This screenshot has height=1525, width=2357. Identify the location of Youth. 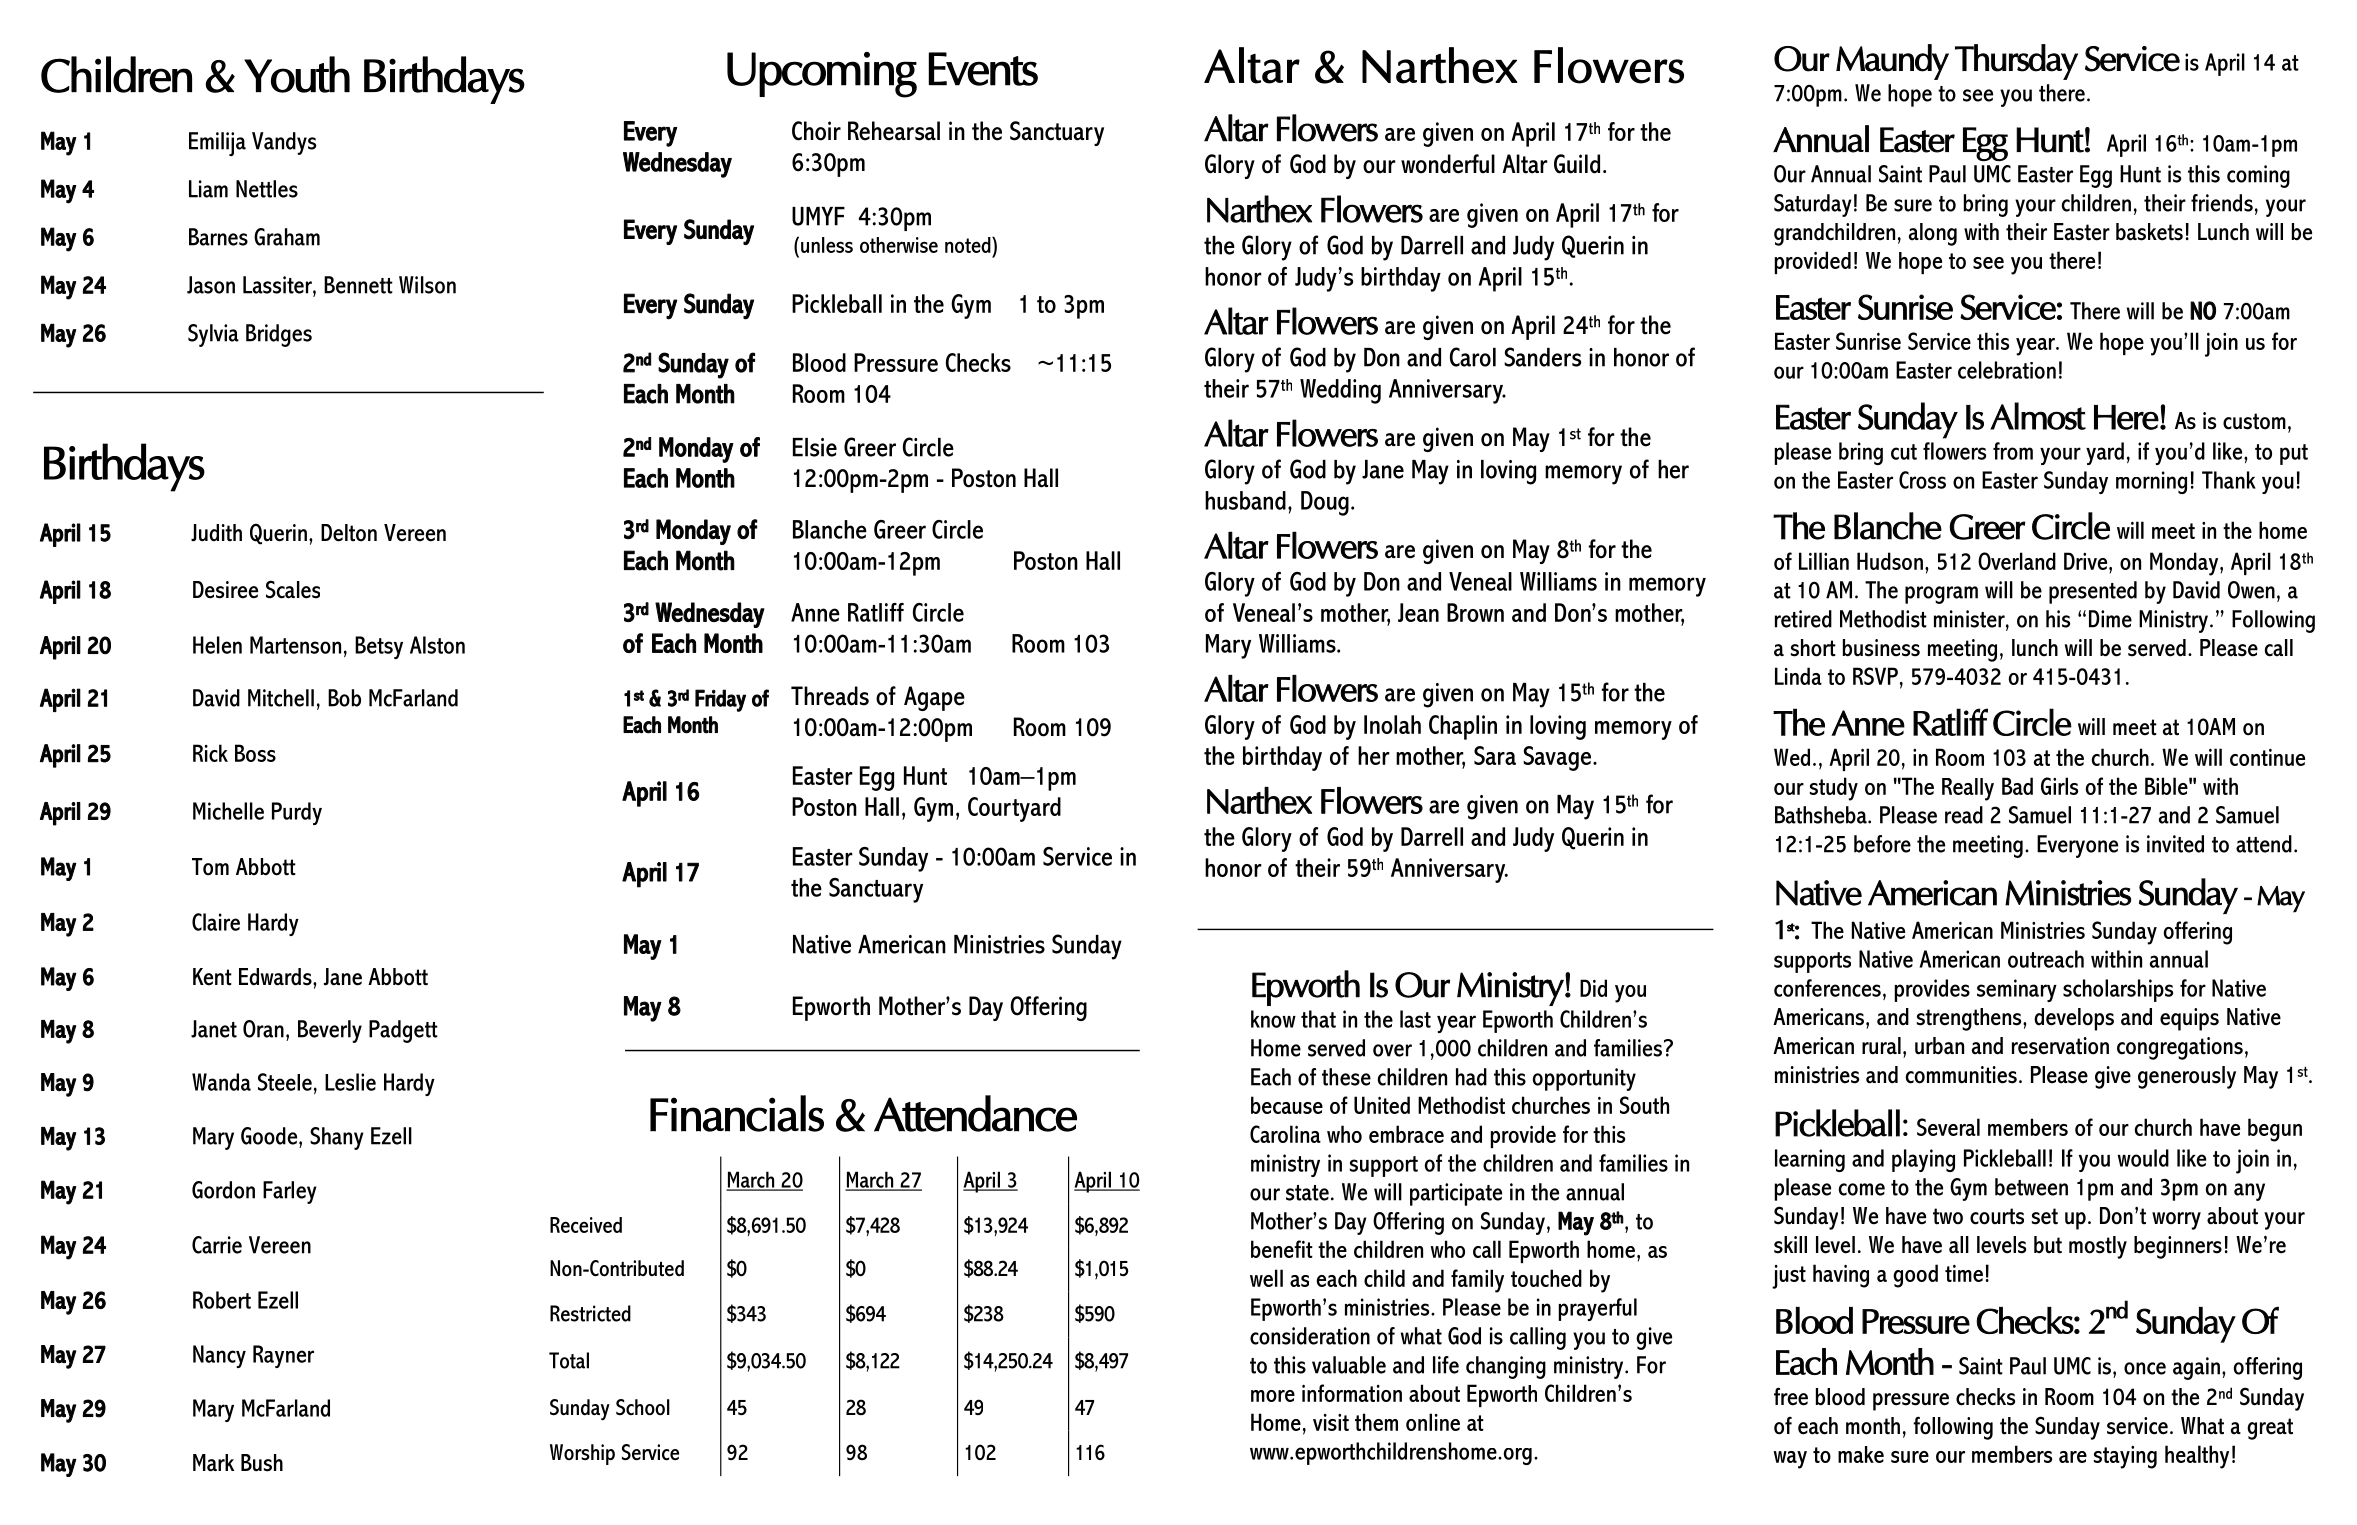
(297, 74).
